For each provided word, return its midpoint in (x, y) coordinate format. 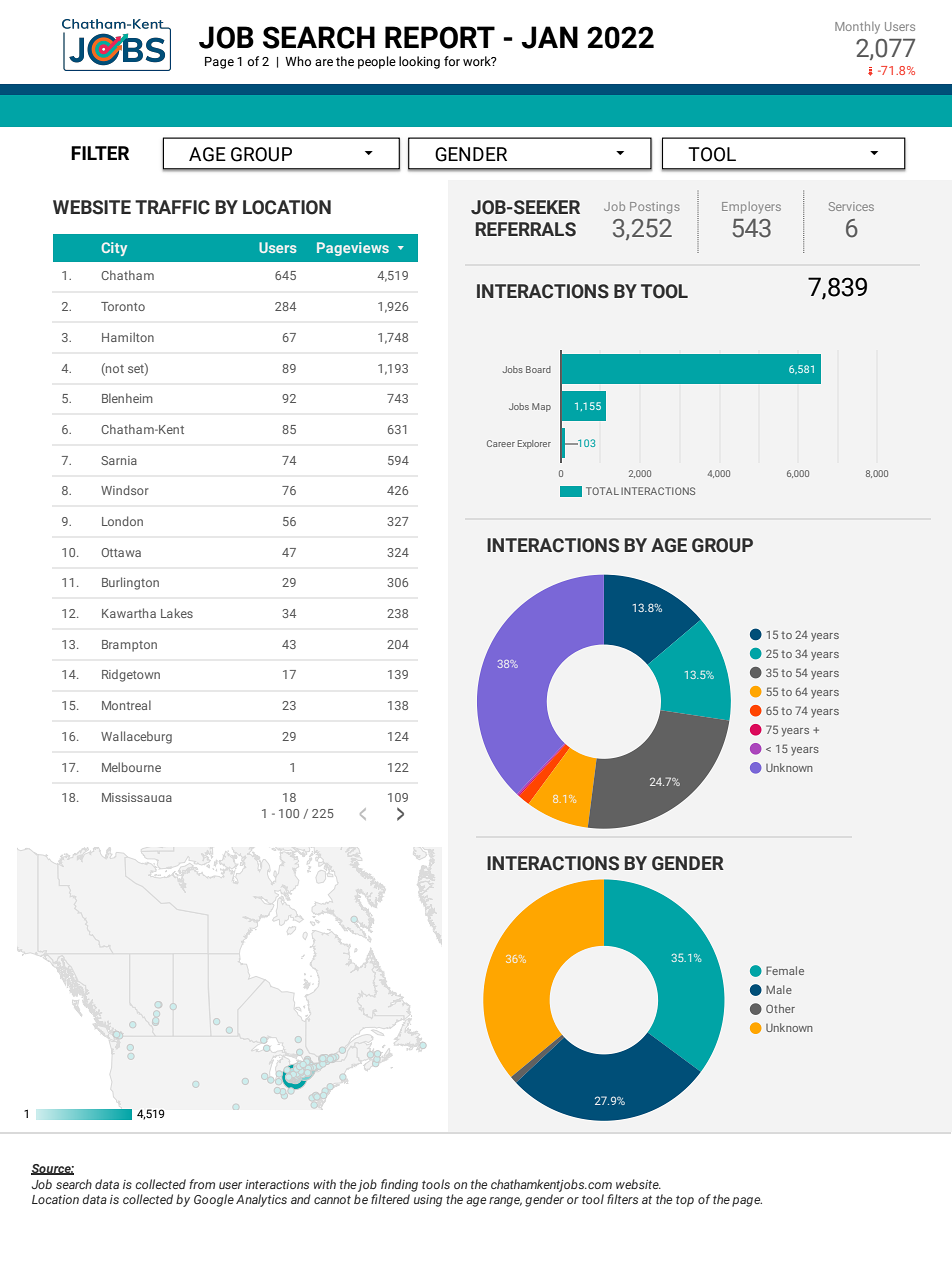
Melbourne (131, 767)
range (505, 1202)
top (685, 1201)
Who (298, 61)
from (202, 1184)
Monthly (857, 27)
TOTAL (602, 491)
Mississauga (137, 797)
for (452, 61)
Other (780, 1008)
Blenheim (127, 398)
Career (501, 443)
